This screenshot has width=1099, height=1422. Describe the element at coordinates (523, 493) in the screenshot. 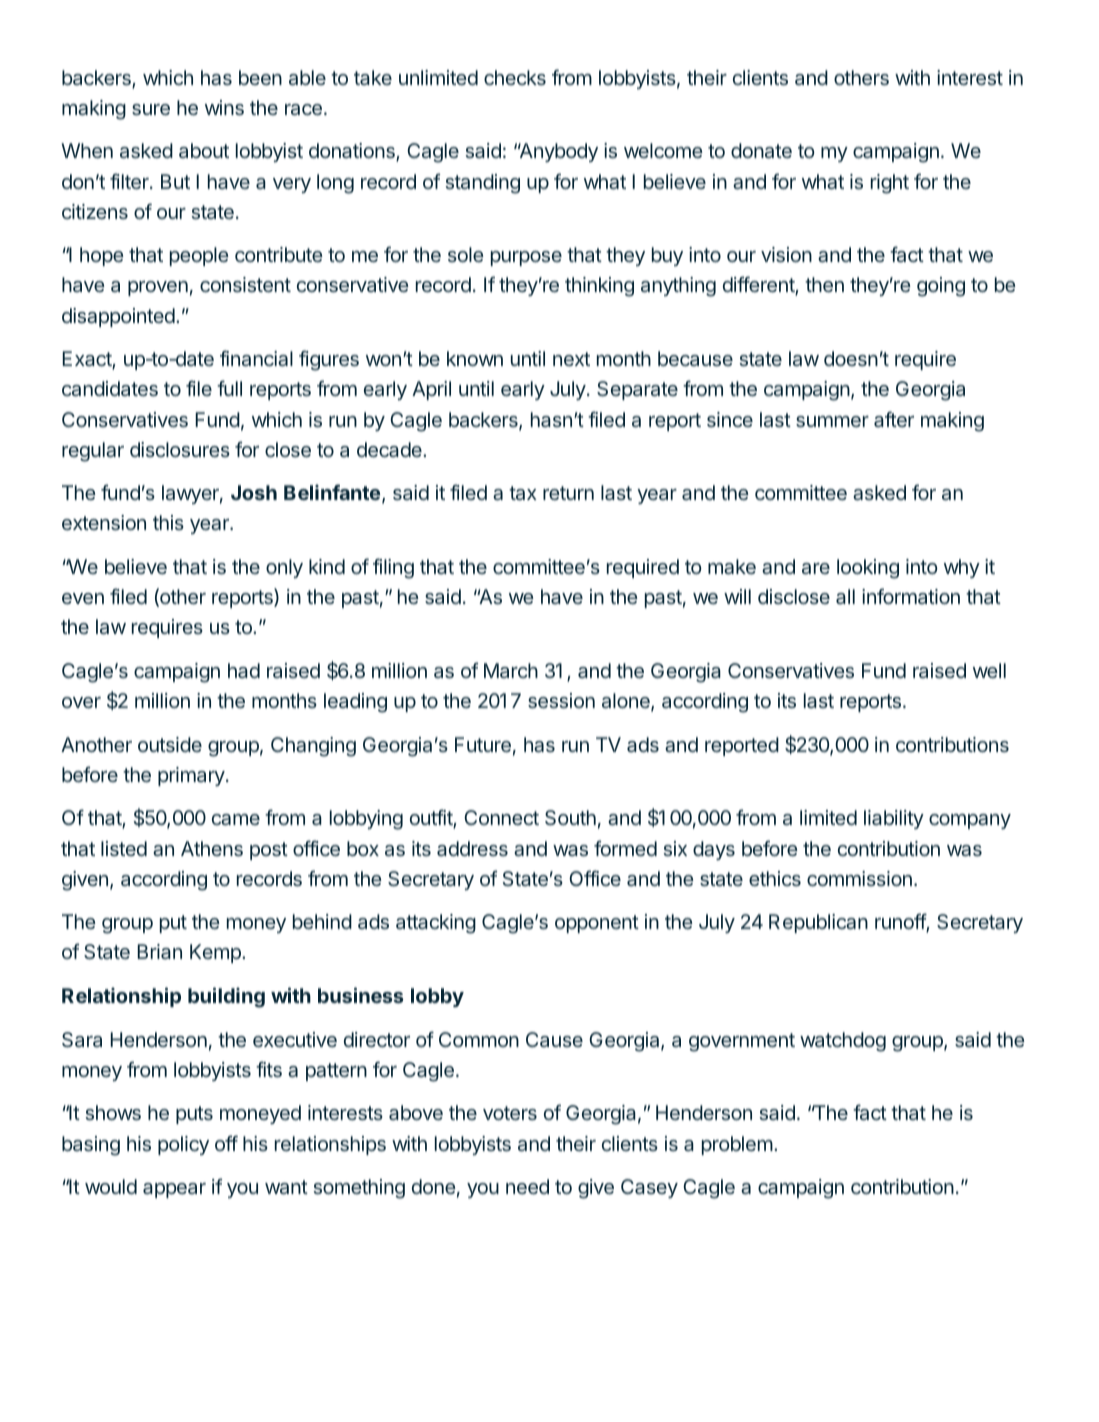

I see `tax` at that location.
